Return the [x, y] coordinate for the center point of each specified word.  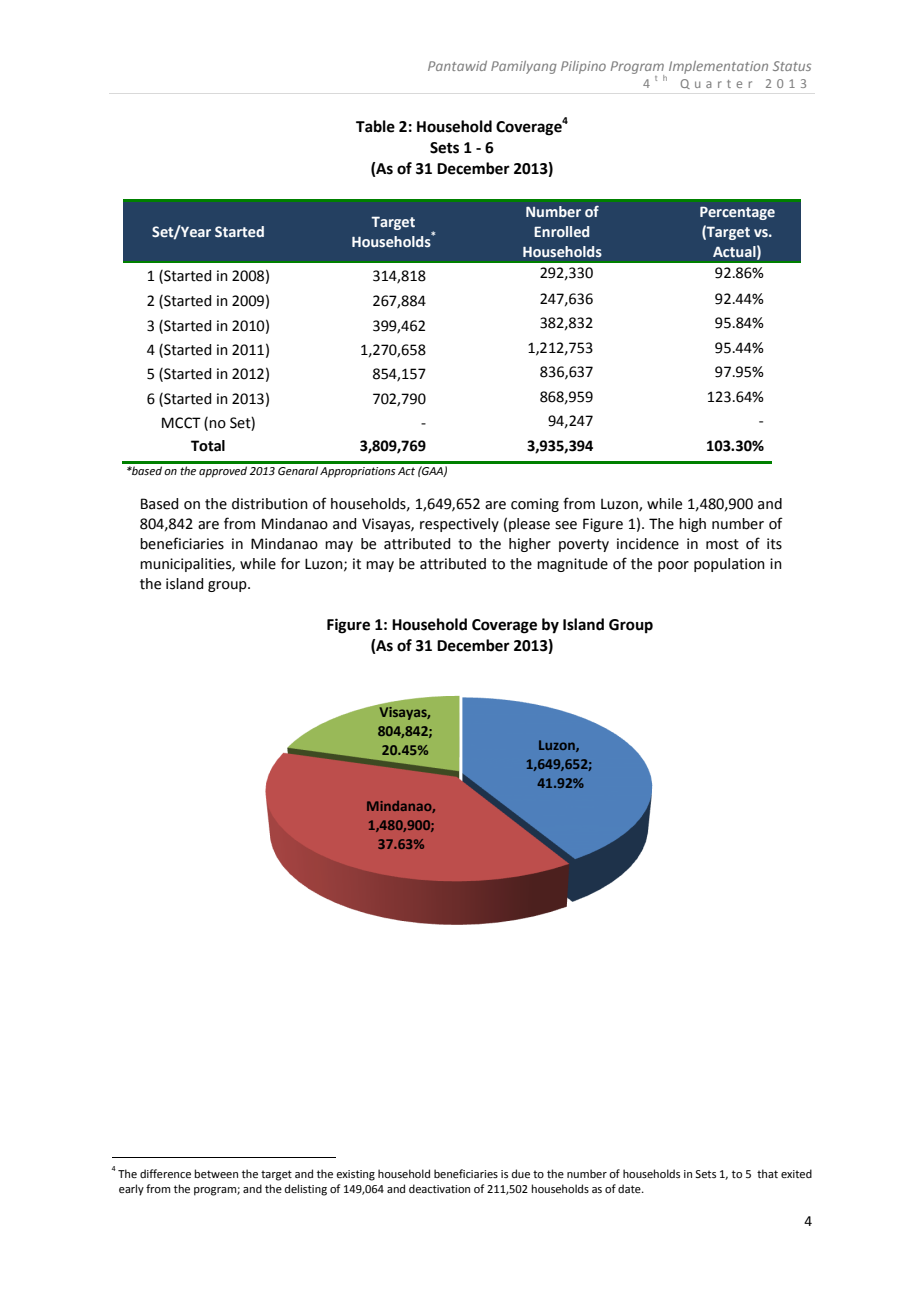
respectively [459, 525]
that [767, 1173]
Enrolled [561, 231]
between [216, 1173]
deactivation [439, 1188]
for [290, 563]
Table [375, 126]
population [729, 565]
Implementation [718, 67]
